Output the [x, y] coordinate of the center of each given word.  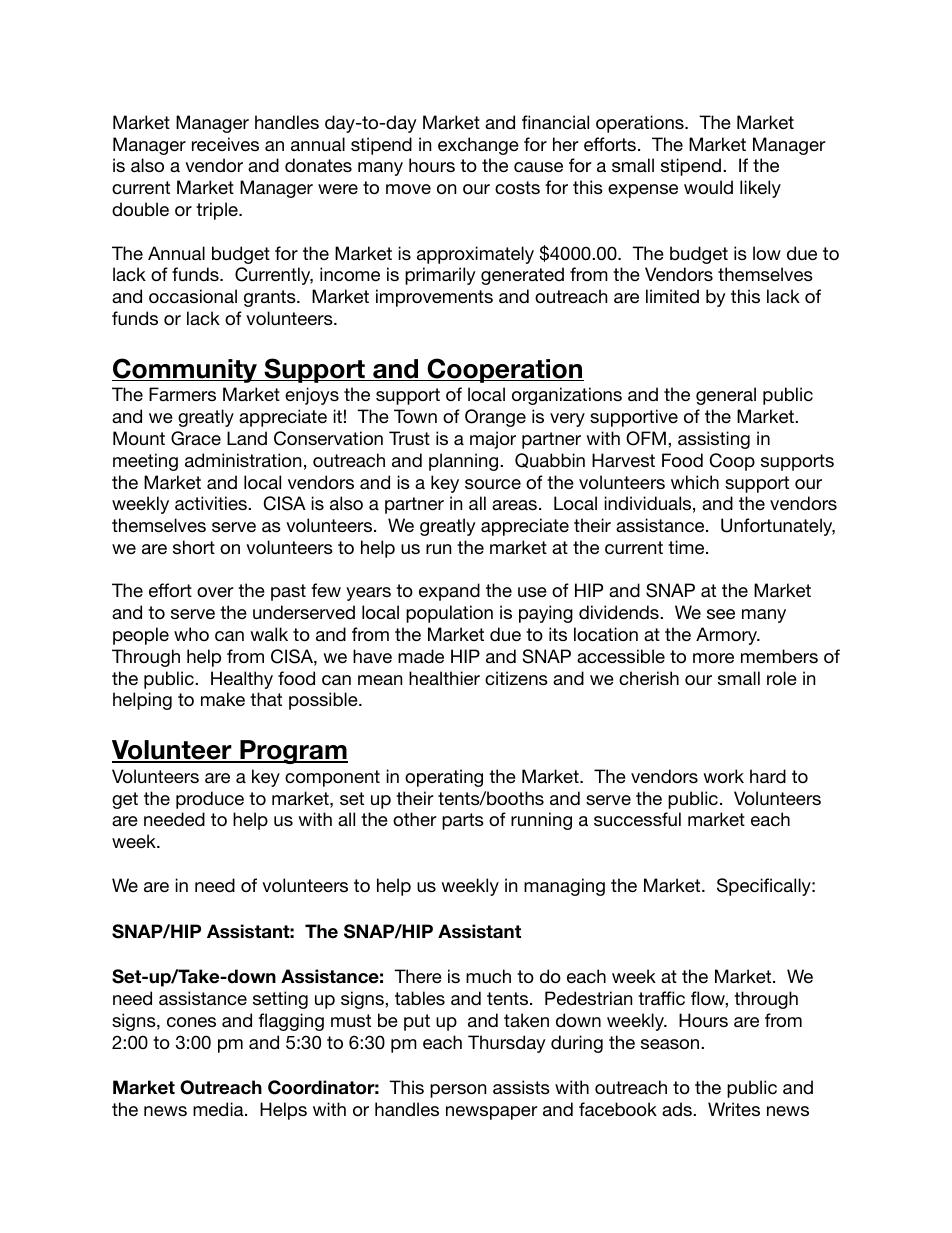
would [708, 187]
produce [210, 800]
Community [186, 370]
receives [225, 144]
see [721, 614]
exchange [478, 146]
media [219, 1109]
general [726, 396]
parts [463, 821]
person [458, 1091]
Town [415, 416]
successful [637, 819]
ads [678, 1109]
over [215, 592]
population [449, 614]
